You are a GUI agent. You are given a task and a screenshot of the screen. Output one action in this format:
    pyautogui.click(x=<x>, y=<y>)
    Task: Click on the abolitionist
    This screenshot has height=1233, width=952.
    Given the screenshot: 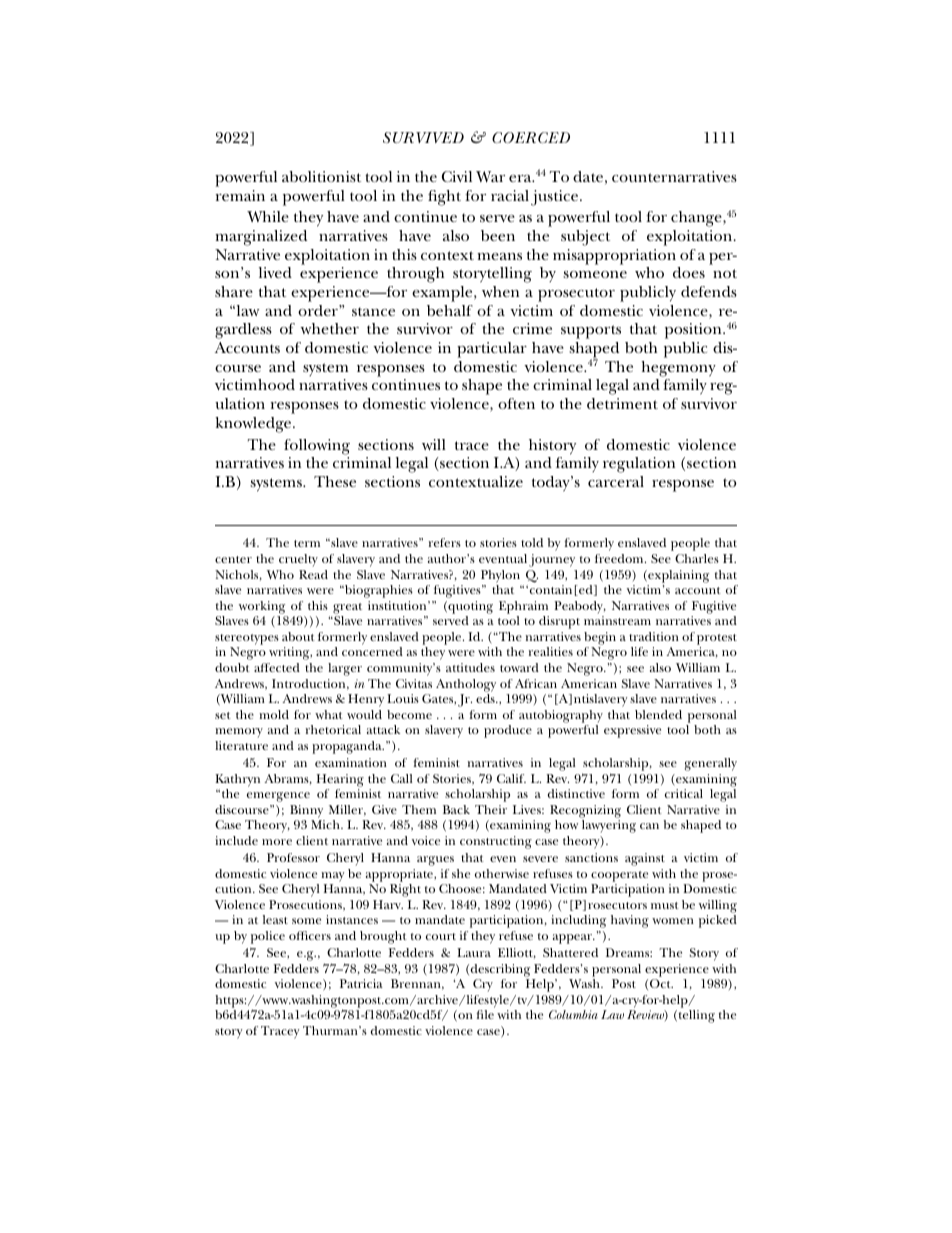 What is the action you would take?
    pyautogui.click(x=321, y=176)
